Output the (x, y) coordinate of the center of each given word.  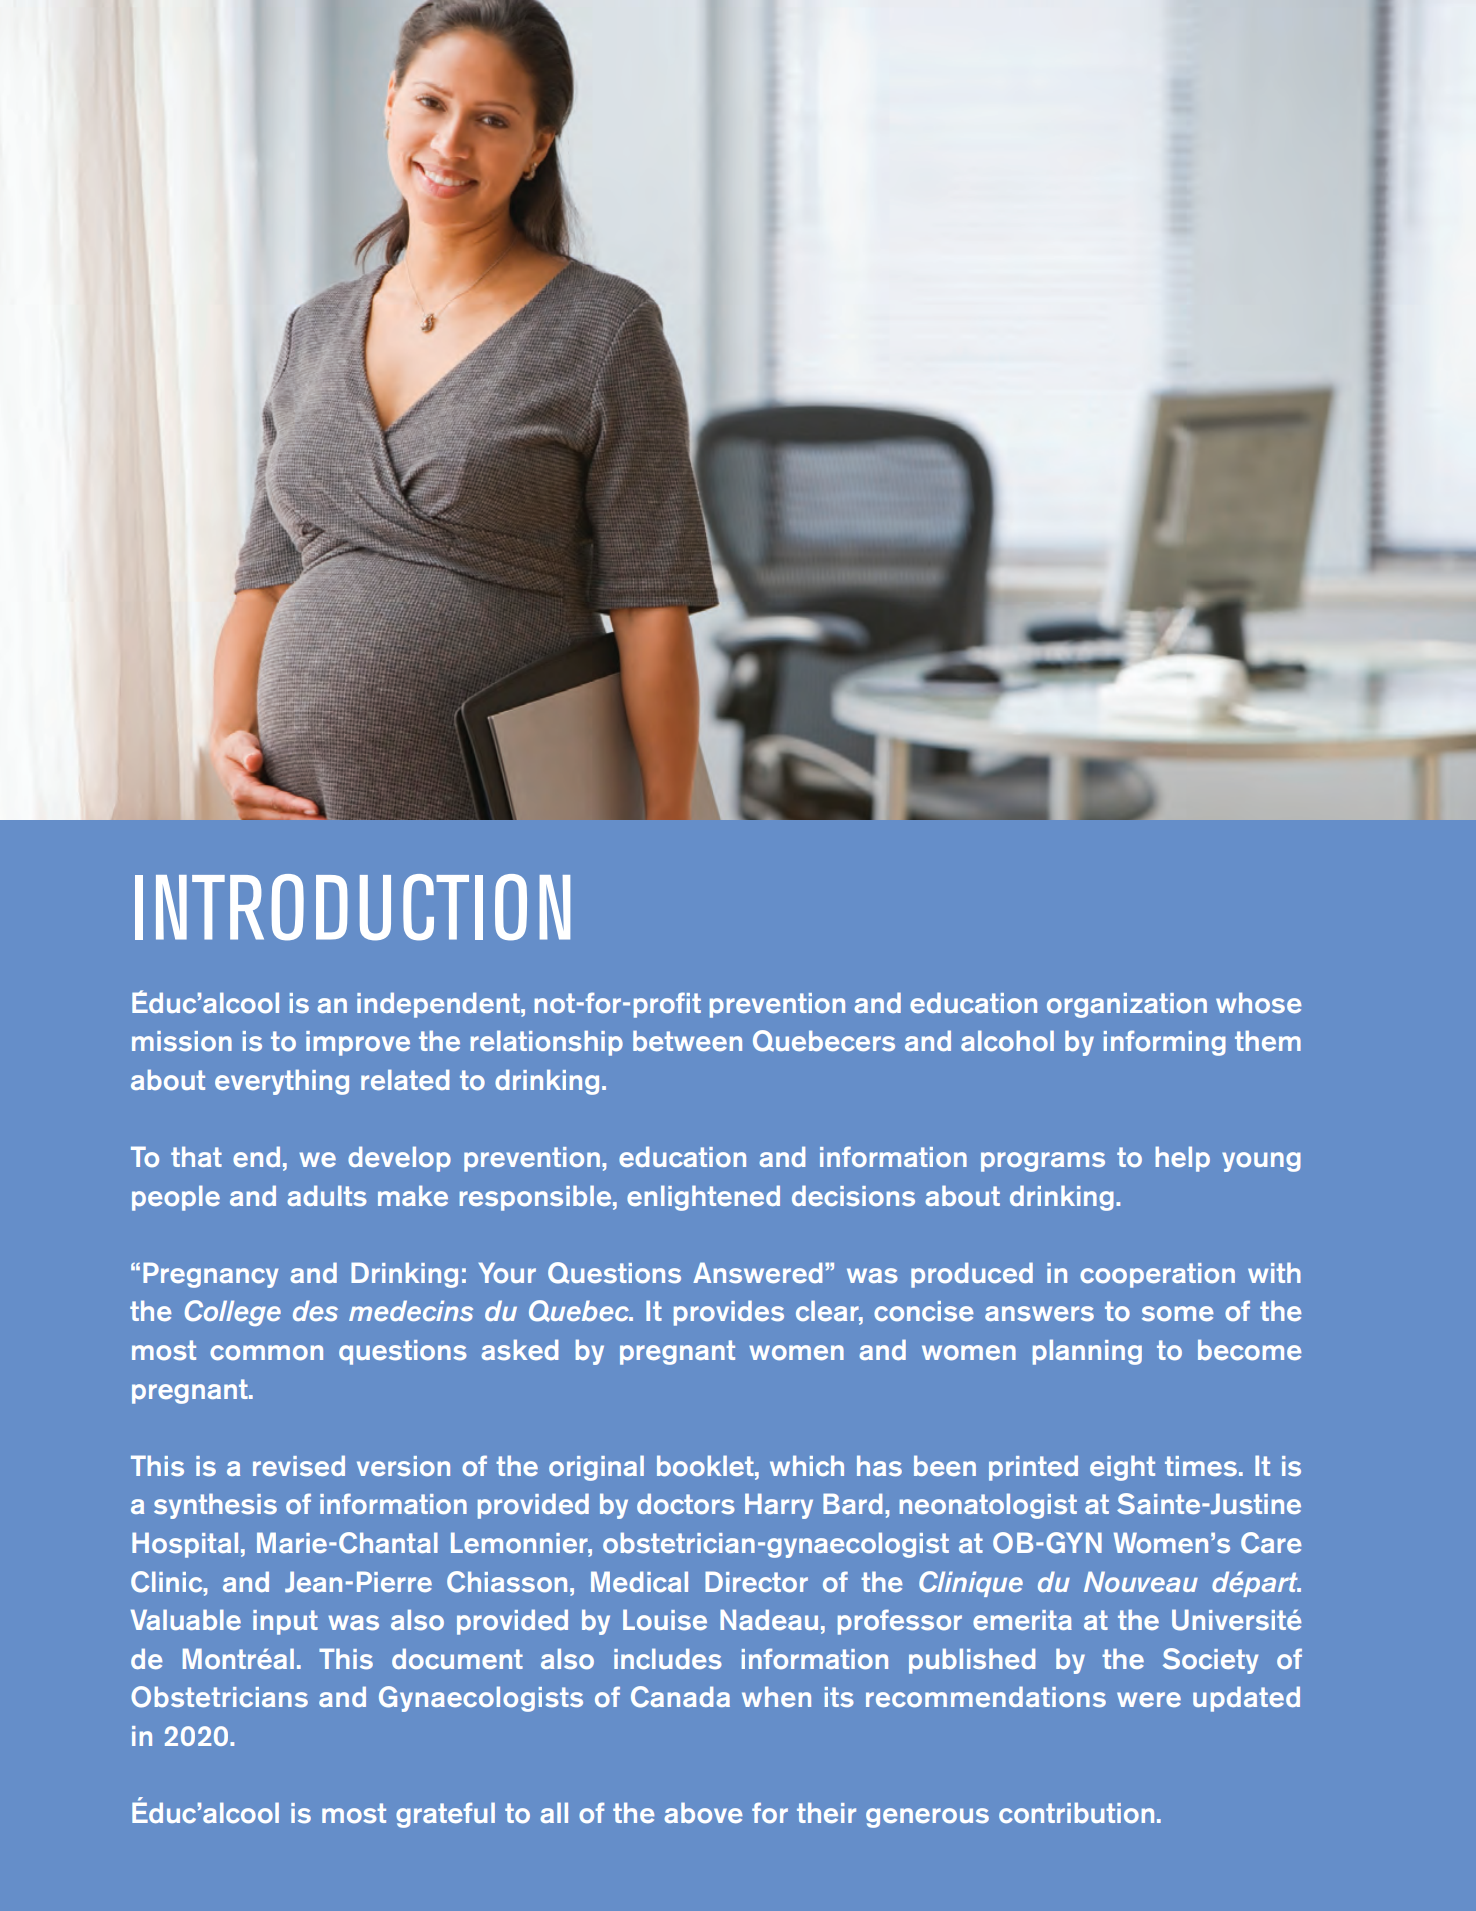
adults (327, 1195)
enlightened (703, 1198)
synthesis (215, 1506)
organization (1127, 1005)
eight (1122, 1468)
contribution (1076, 1812)
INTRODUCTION (352, 907)
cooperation (1157, 1275)
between (687, 1040)
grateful (445, 1815)
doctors (686, 1503)
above (703, 1812)
